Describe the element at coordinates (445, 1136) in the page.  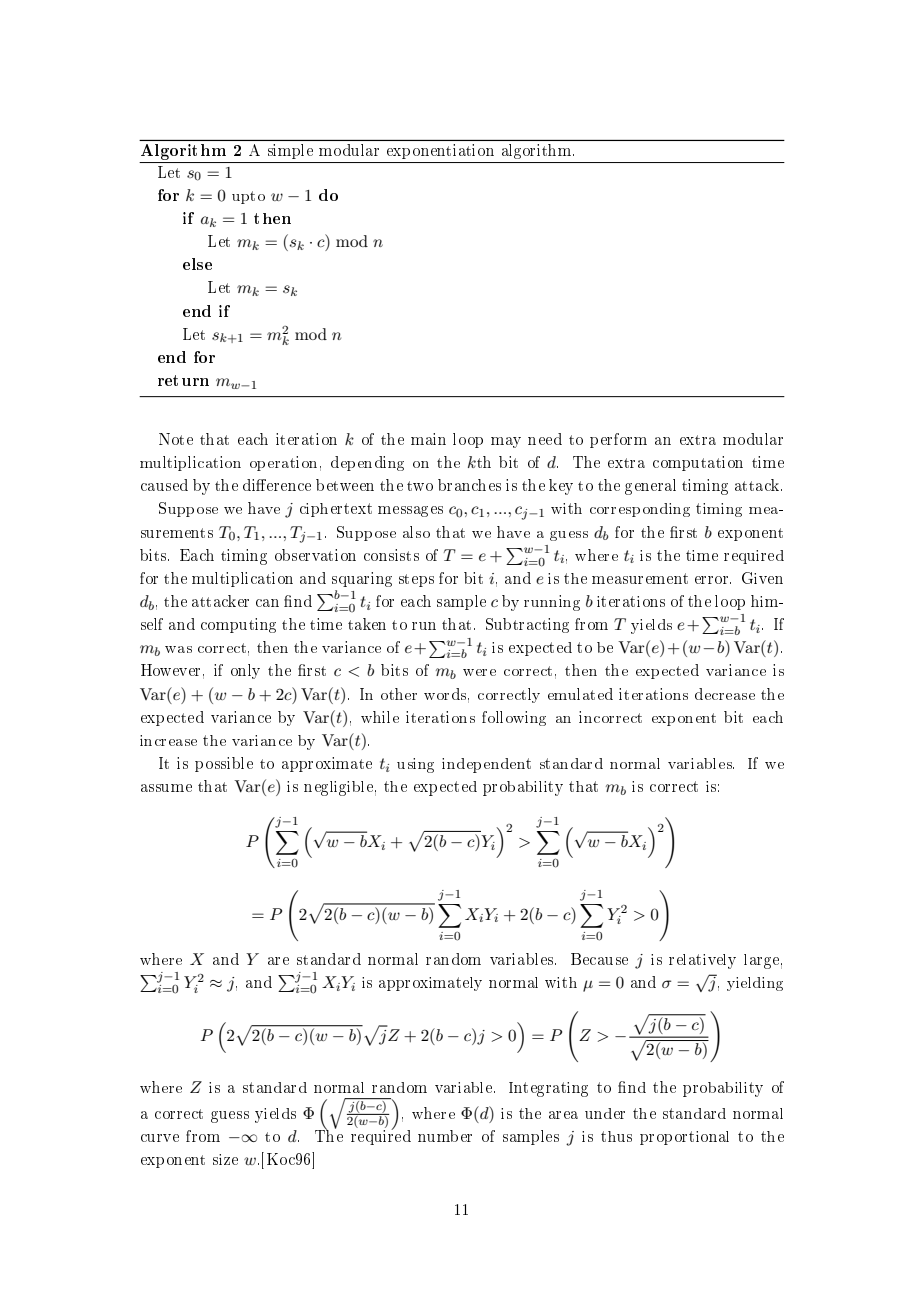
I see `number` at that location.
